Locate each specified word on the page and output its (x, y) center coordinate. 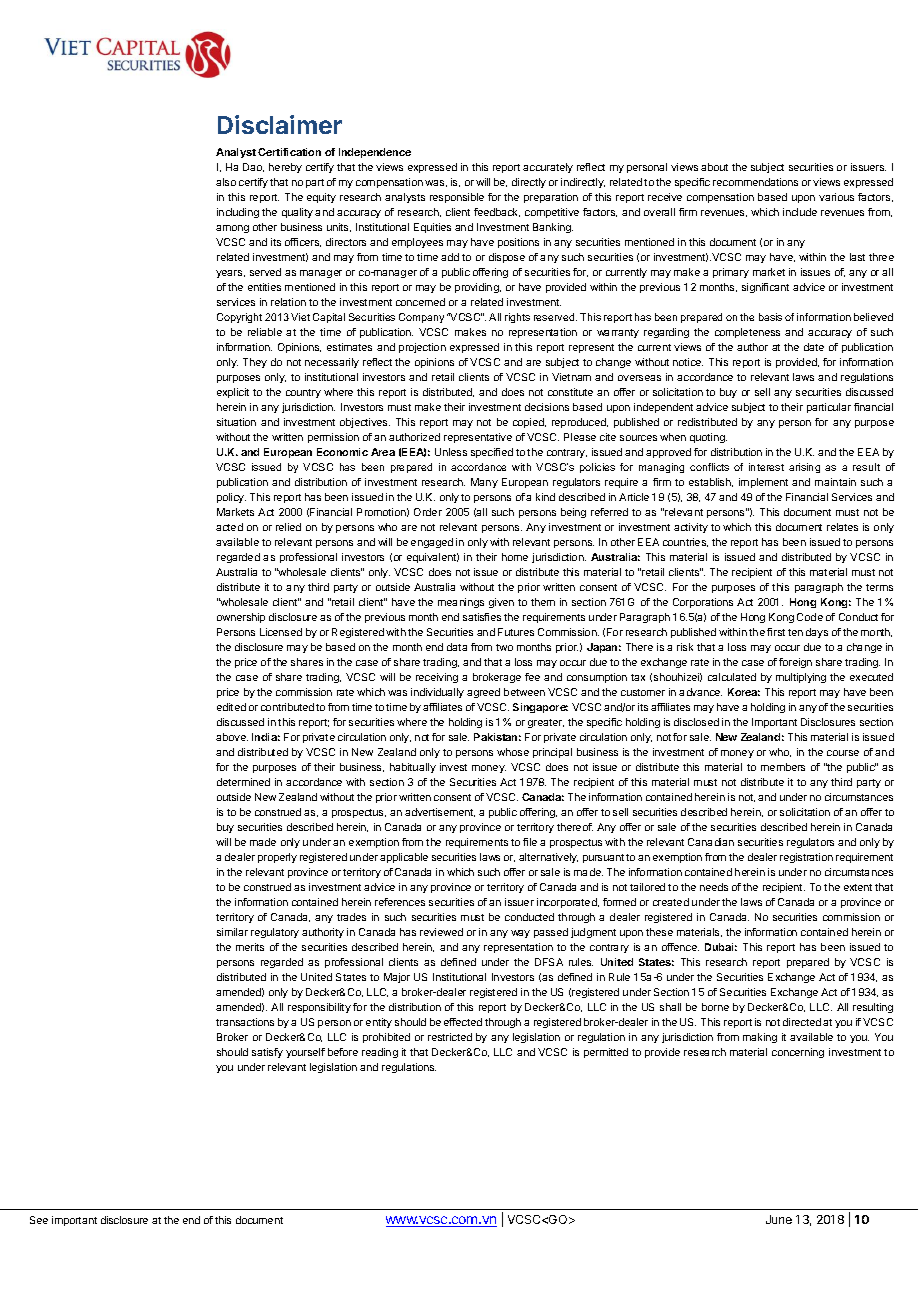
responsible (457, 198)
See (39, 1220)
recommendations (755, 182)
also (226, 182)
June (779, 1219)
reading (380, 1053)
